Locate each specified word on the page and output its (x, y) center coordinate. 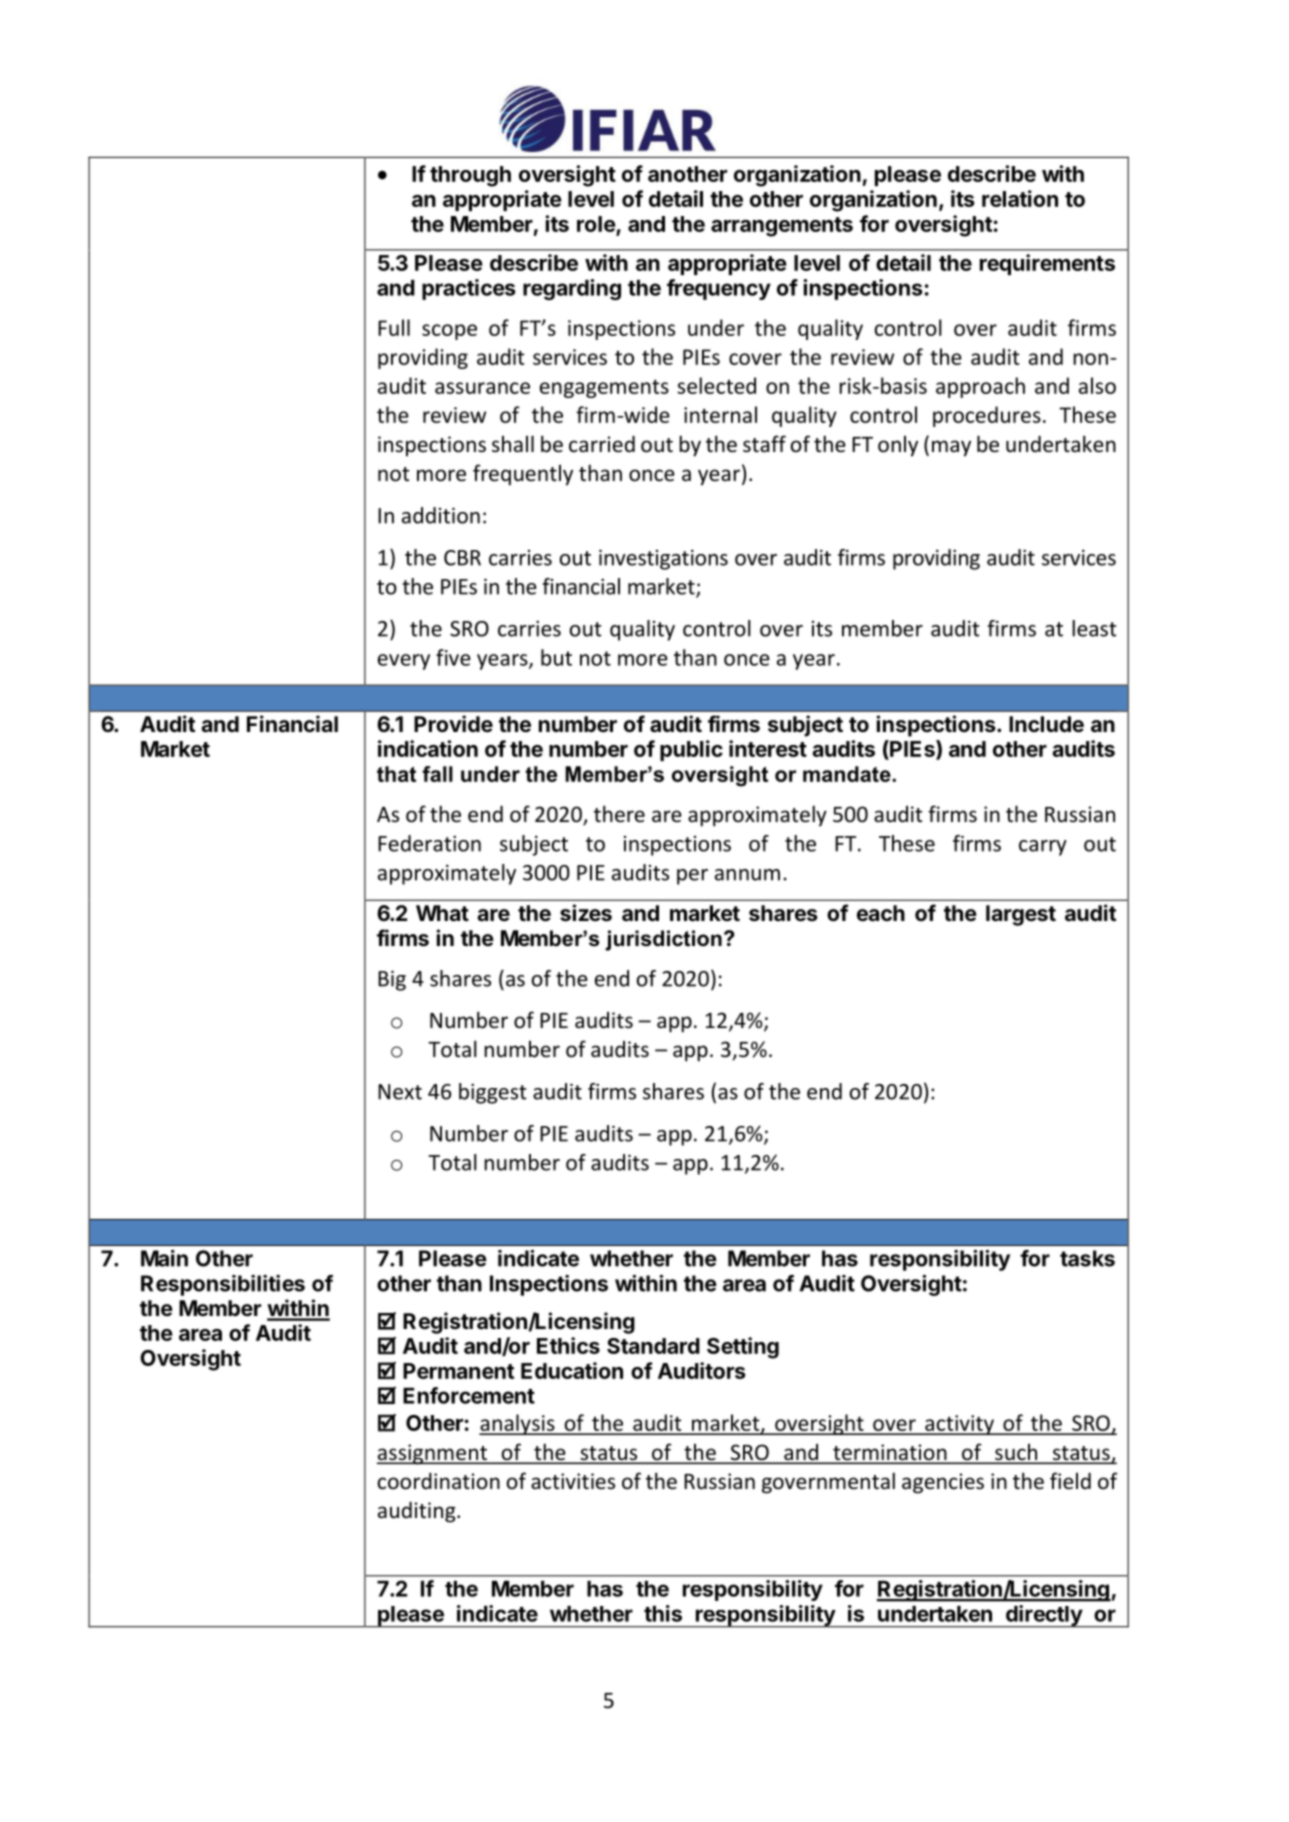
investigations (663, 559)
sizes (586, 913)
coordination (439, 1481)
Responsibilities (223, 1285)
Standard (653, 1346)
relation (1020, 198)
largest (1021, 915)
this (663, 1613)
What (442, 913)
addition (441, 515)
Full (394, 327)
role (596, 224)
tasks (1087, 1258)
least (1094, 628)
